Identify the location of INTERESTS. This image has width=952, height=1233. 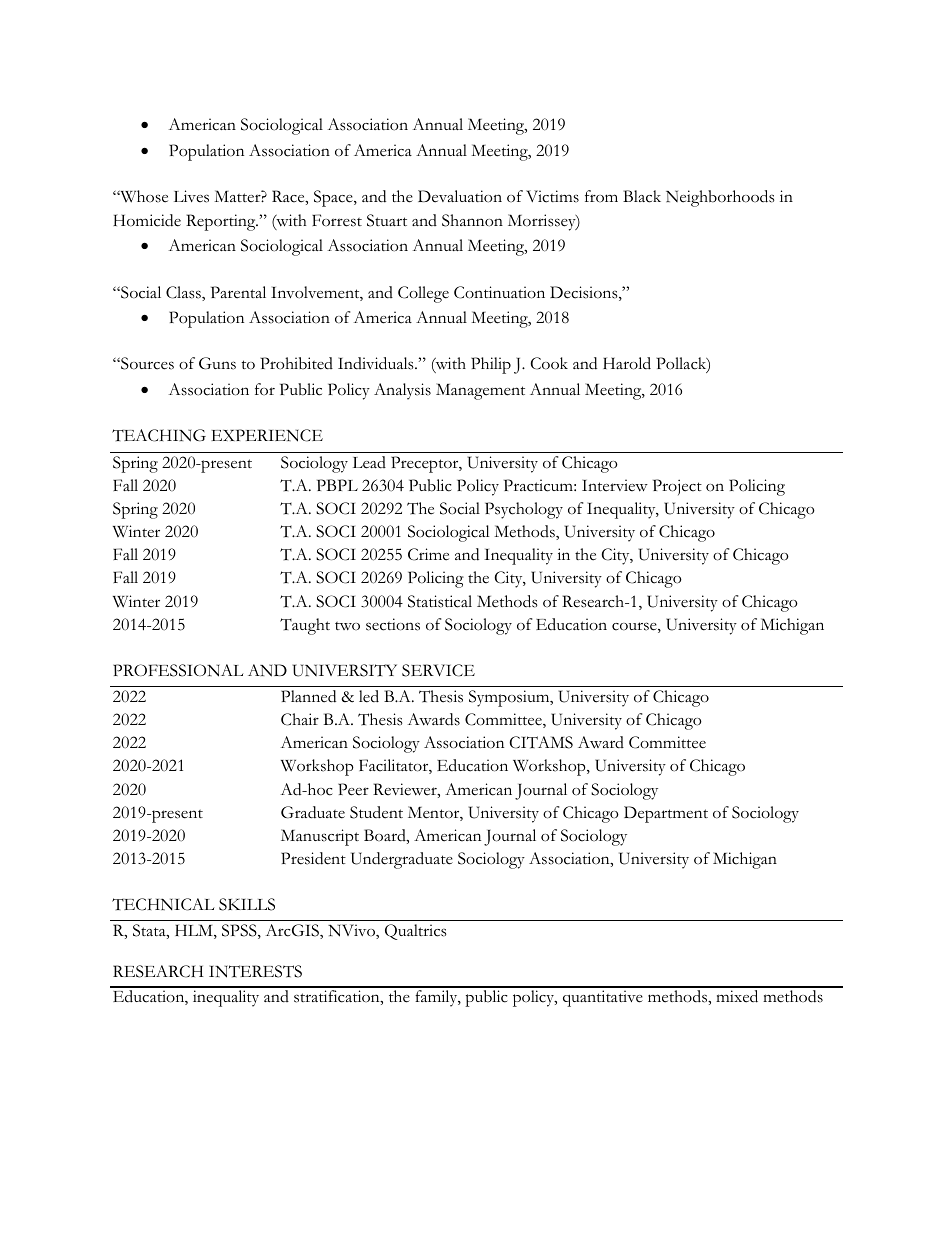
(255, 971).
